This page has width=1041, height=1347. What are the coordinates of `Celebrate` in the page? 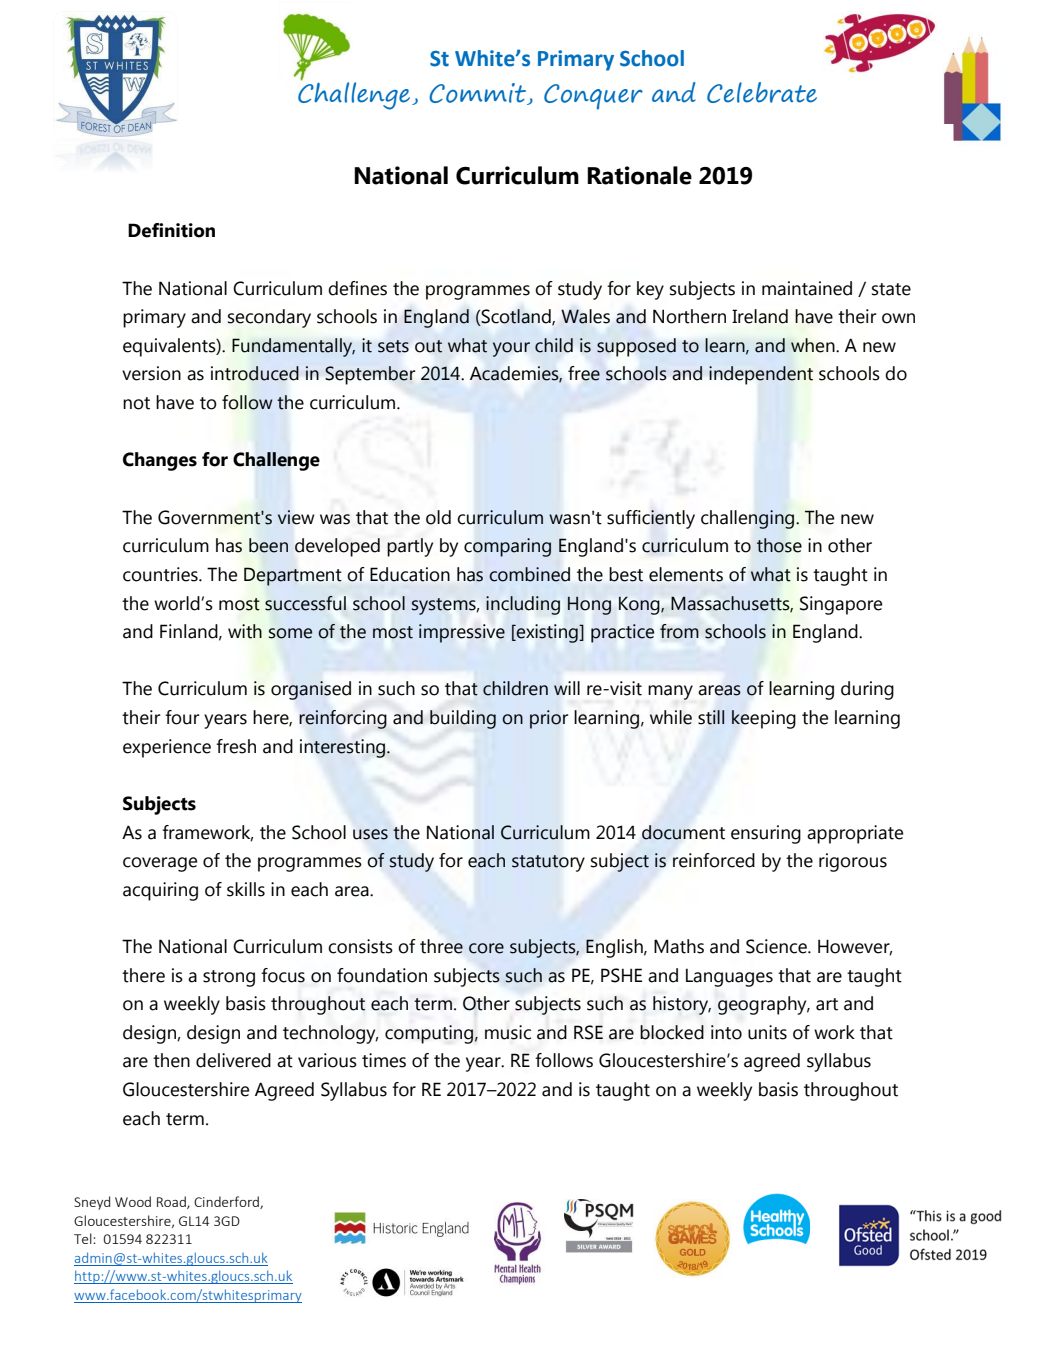 It's located at (762, 92).
